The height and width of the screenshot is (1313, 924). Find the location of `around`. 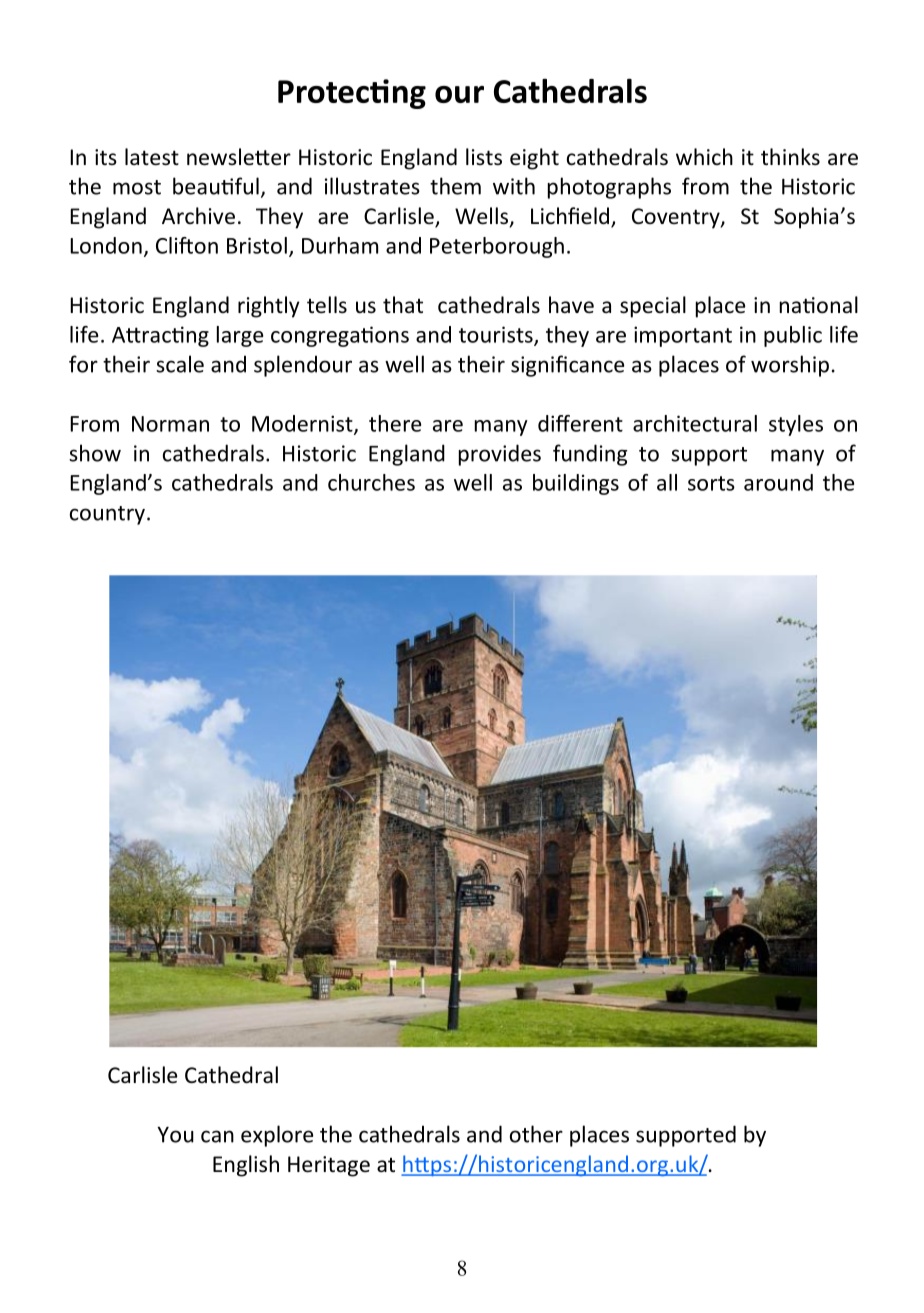

around is located at coordinates (778, 482).
